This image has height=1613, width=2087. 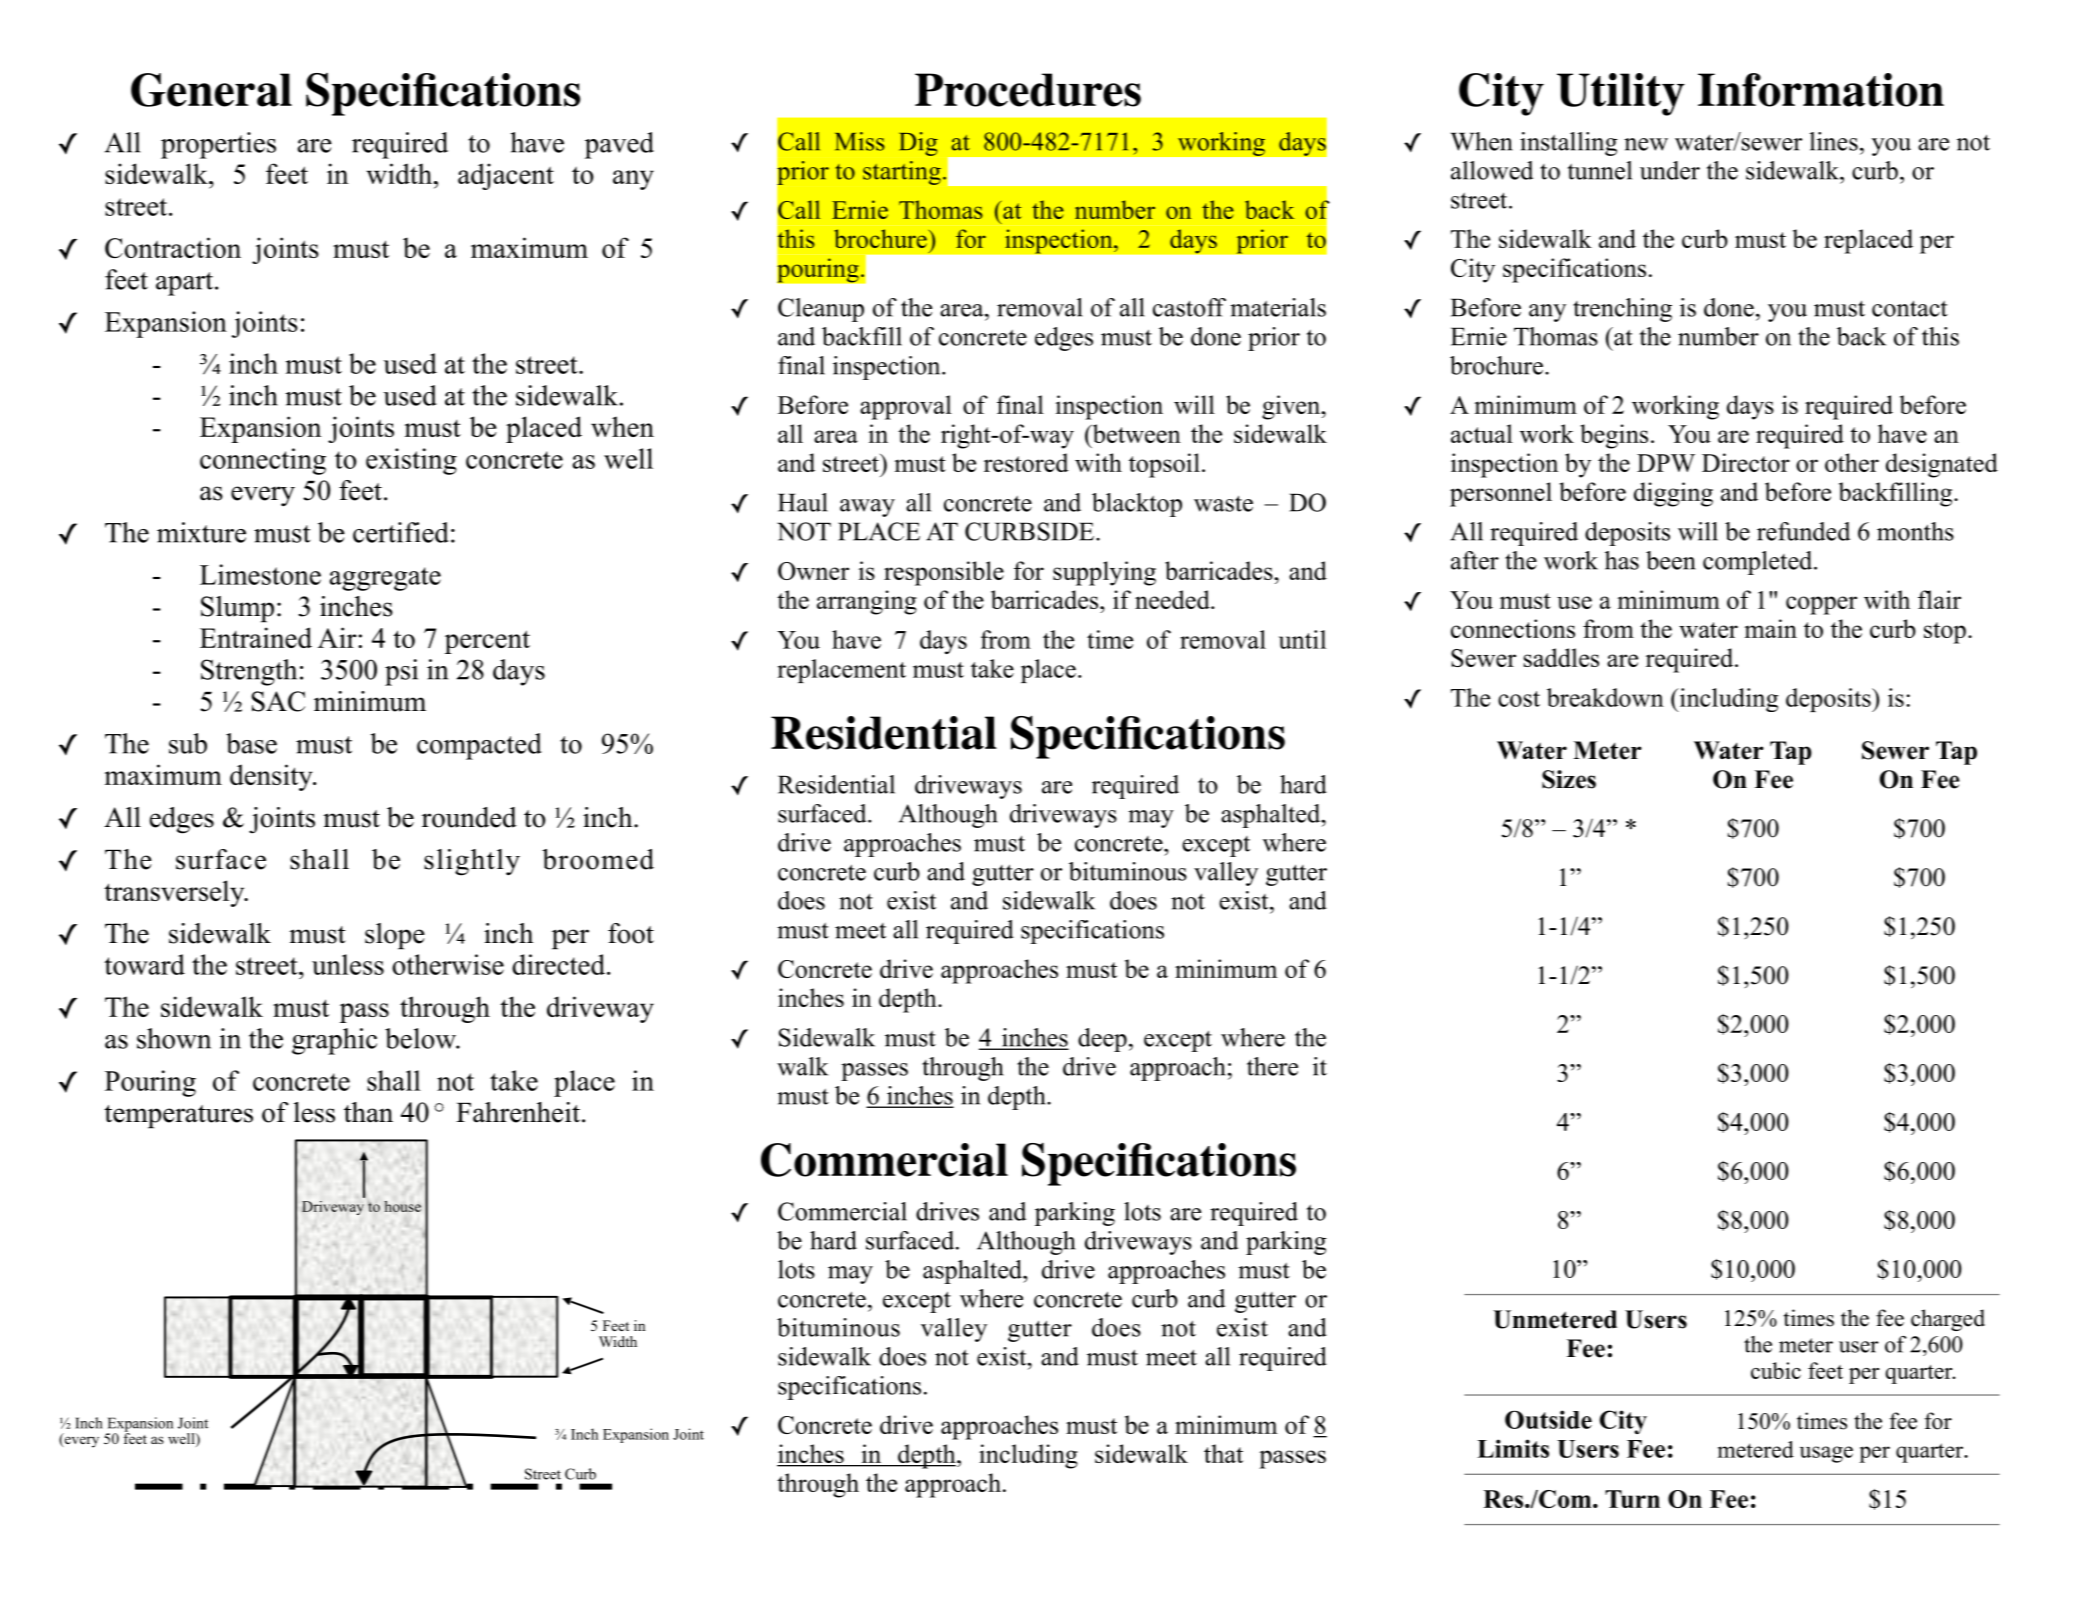 What do you see at coordinates (334, 1041) in the image?
I see `graphic` at bounding box center [334, 1041].
